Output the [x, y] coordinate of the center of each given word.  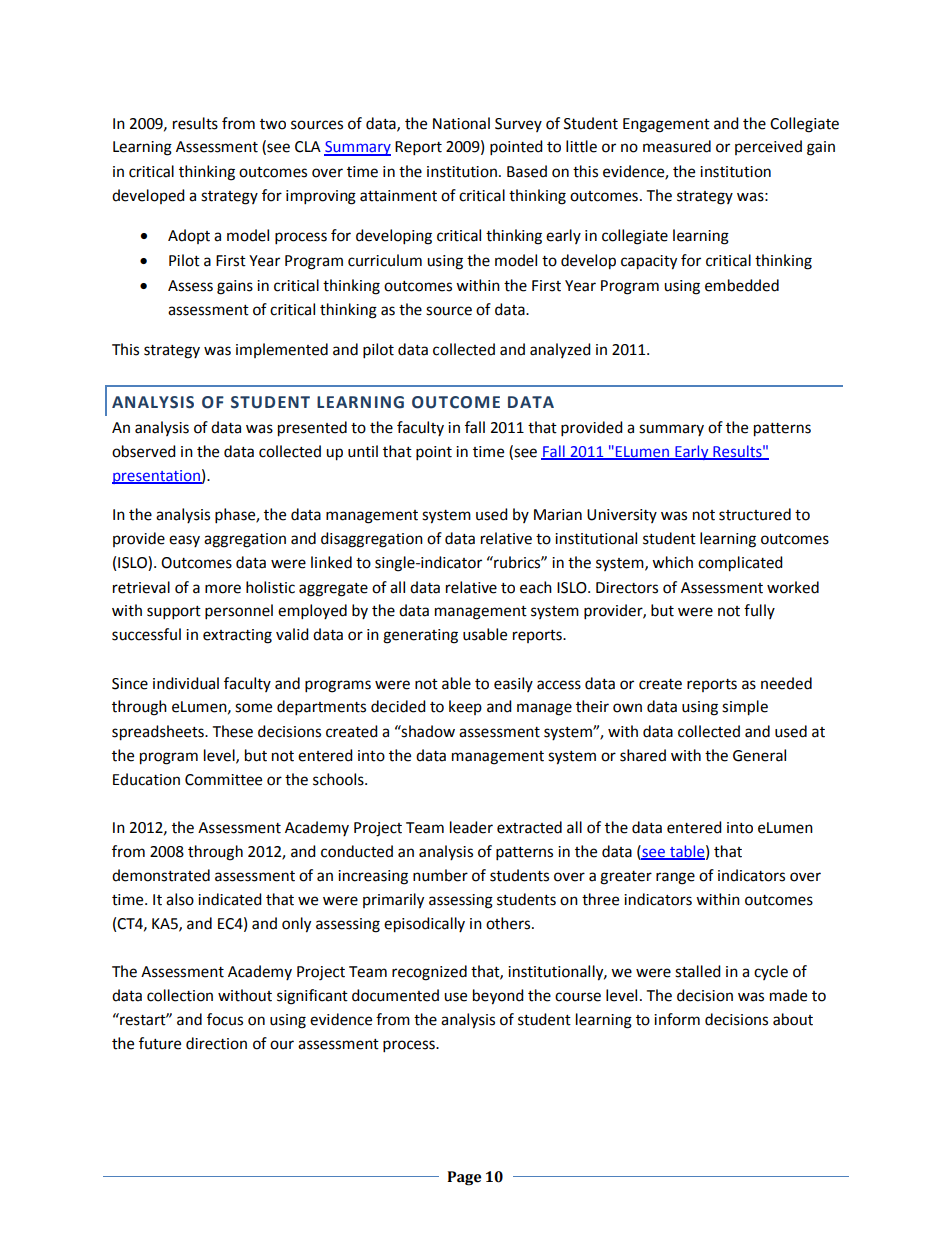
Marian [558, 515]
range [675, 878]
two [273, 124]
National [461, 123]
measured [677, 146]
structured [755, 514]
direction [216, 1043]
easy [184, 541]
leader [471, 827]
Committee [223, 780]
